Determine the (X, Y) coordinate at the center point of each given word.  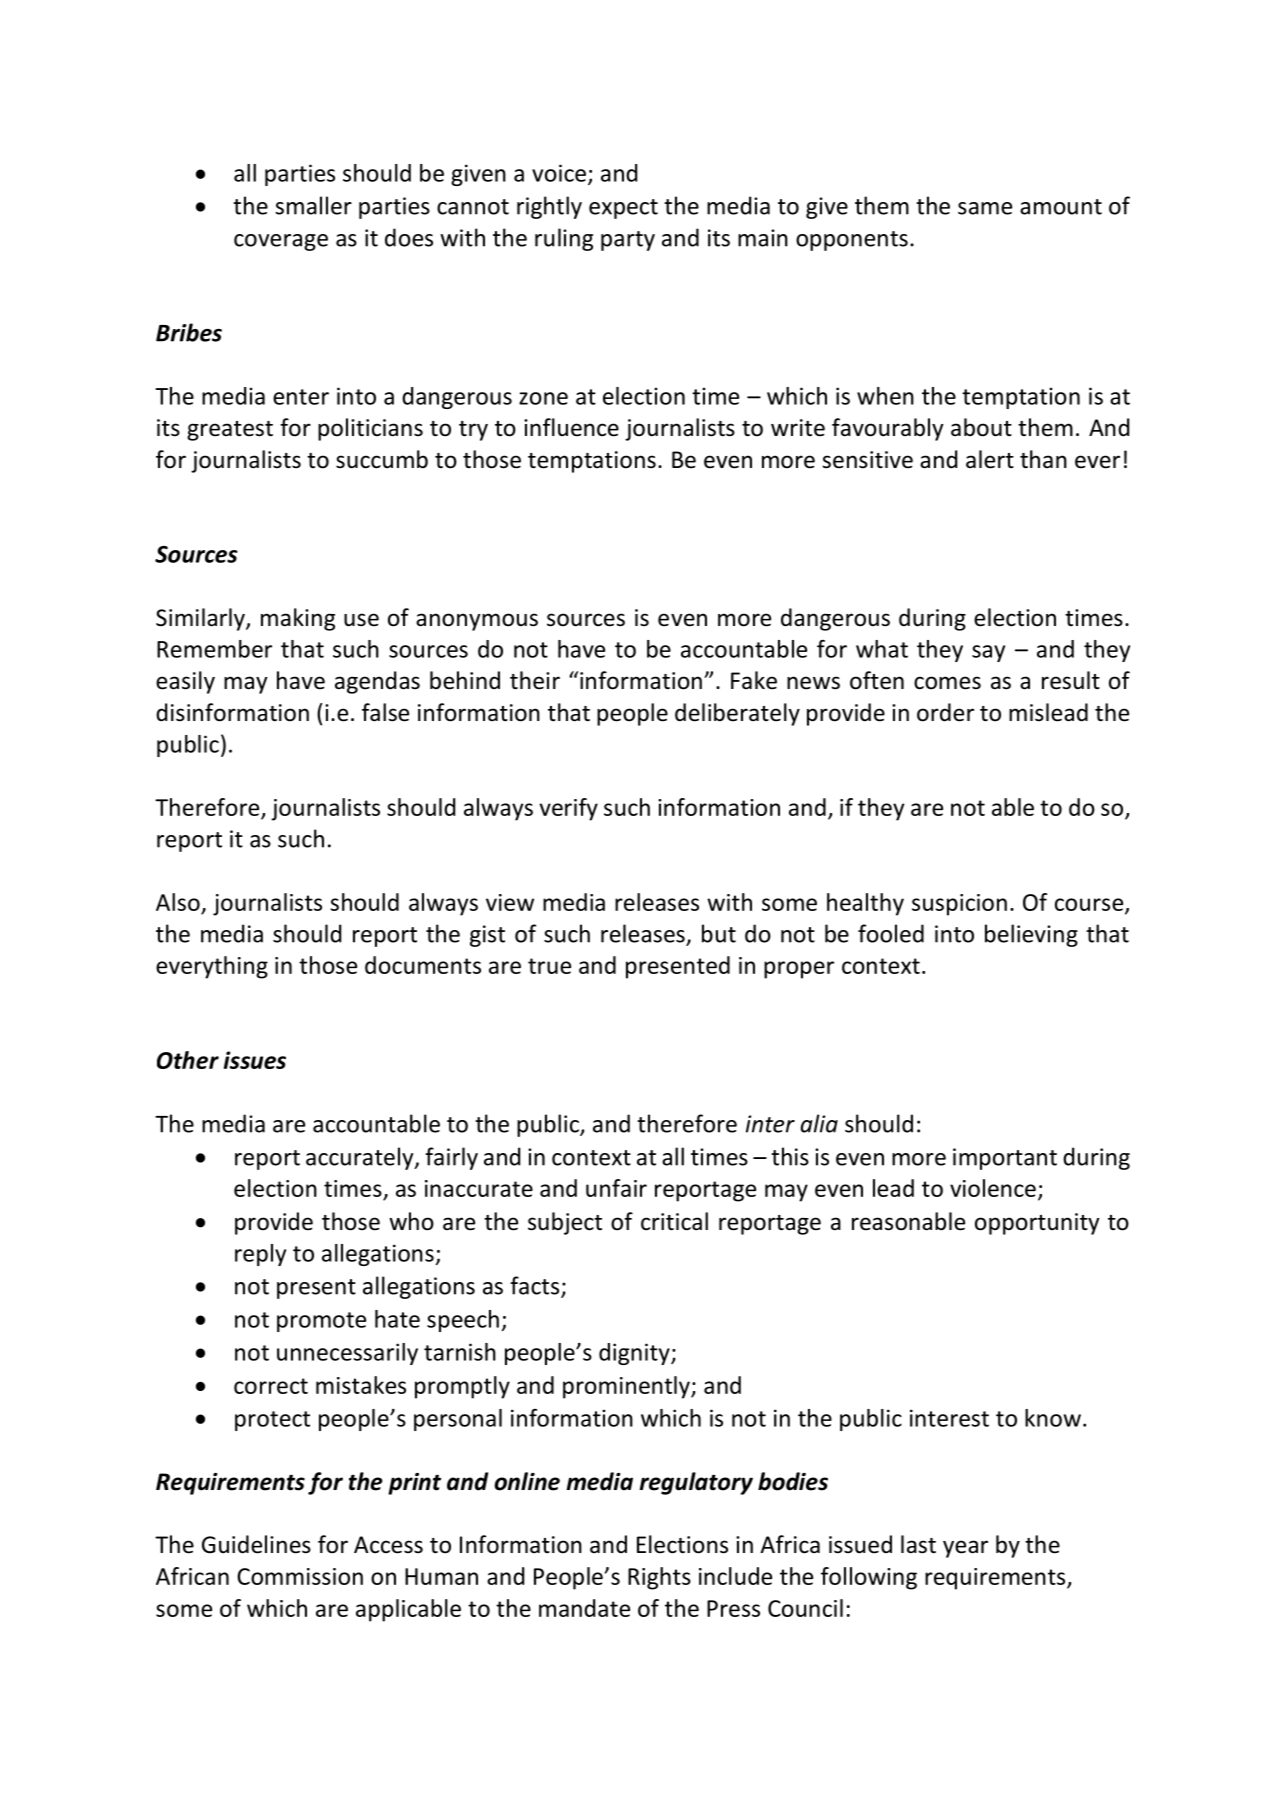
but (719, 933)
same (985, 208)
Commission (300, 1576)
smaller (313, 205)
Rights (659, 1578)
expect (623, 209)
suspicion (959, 905)
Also (178, 902)
